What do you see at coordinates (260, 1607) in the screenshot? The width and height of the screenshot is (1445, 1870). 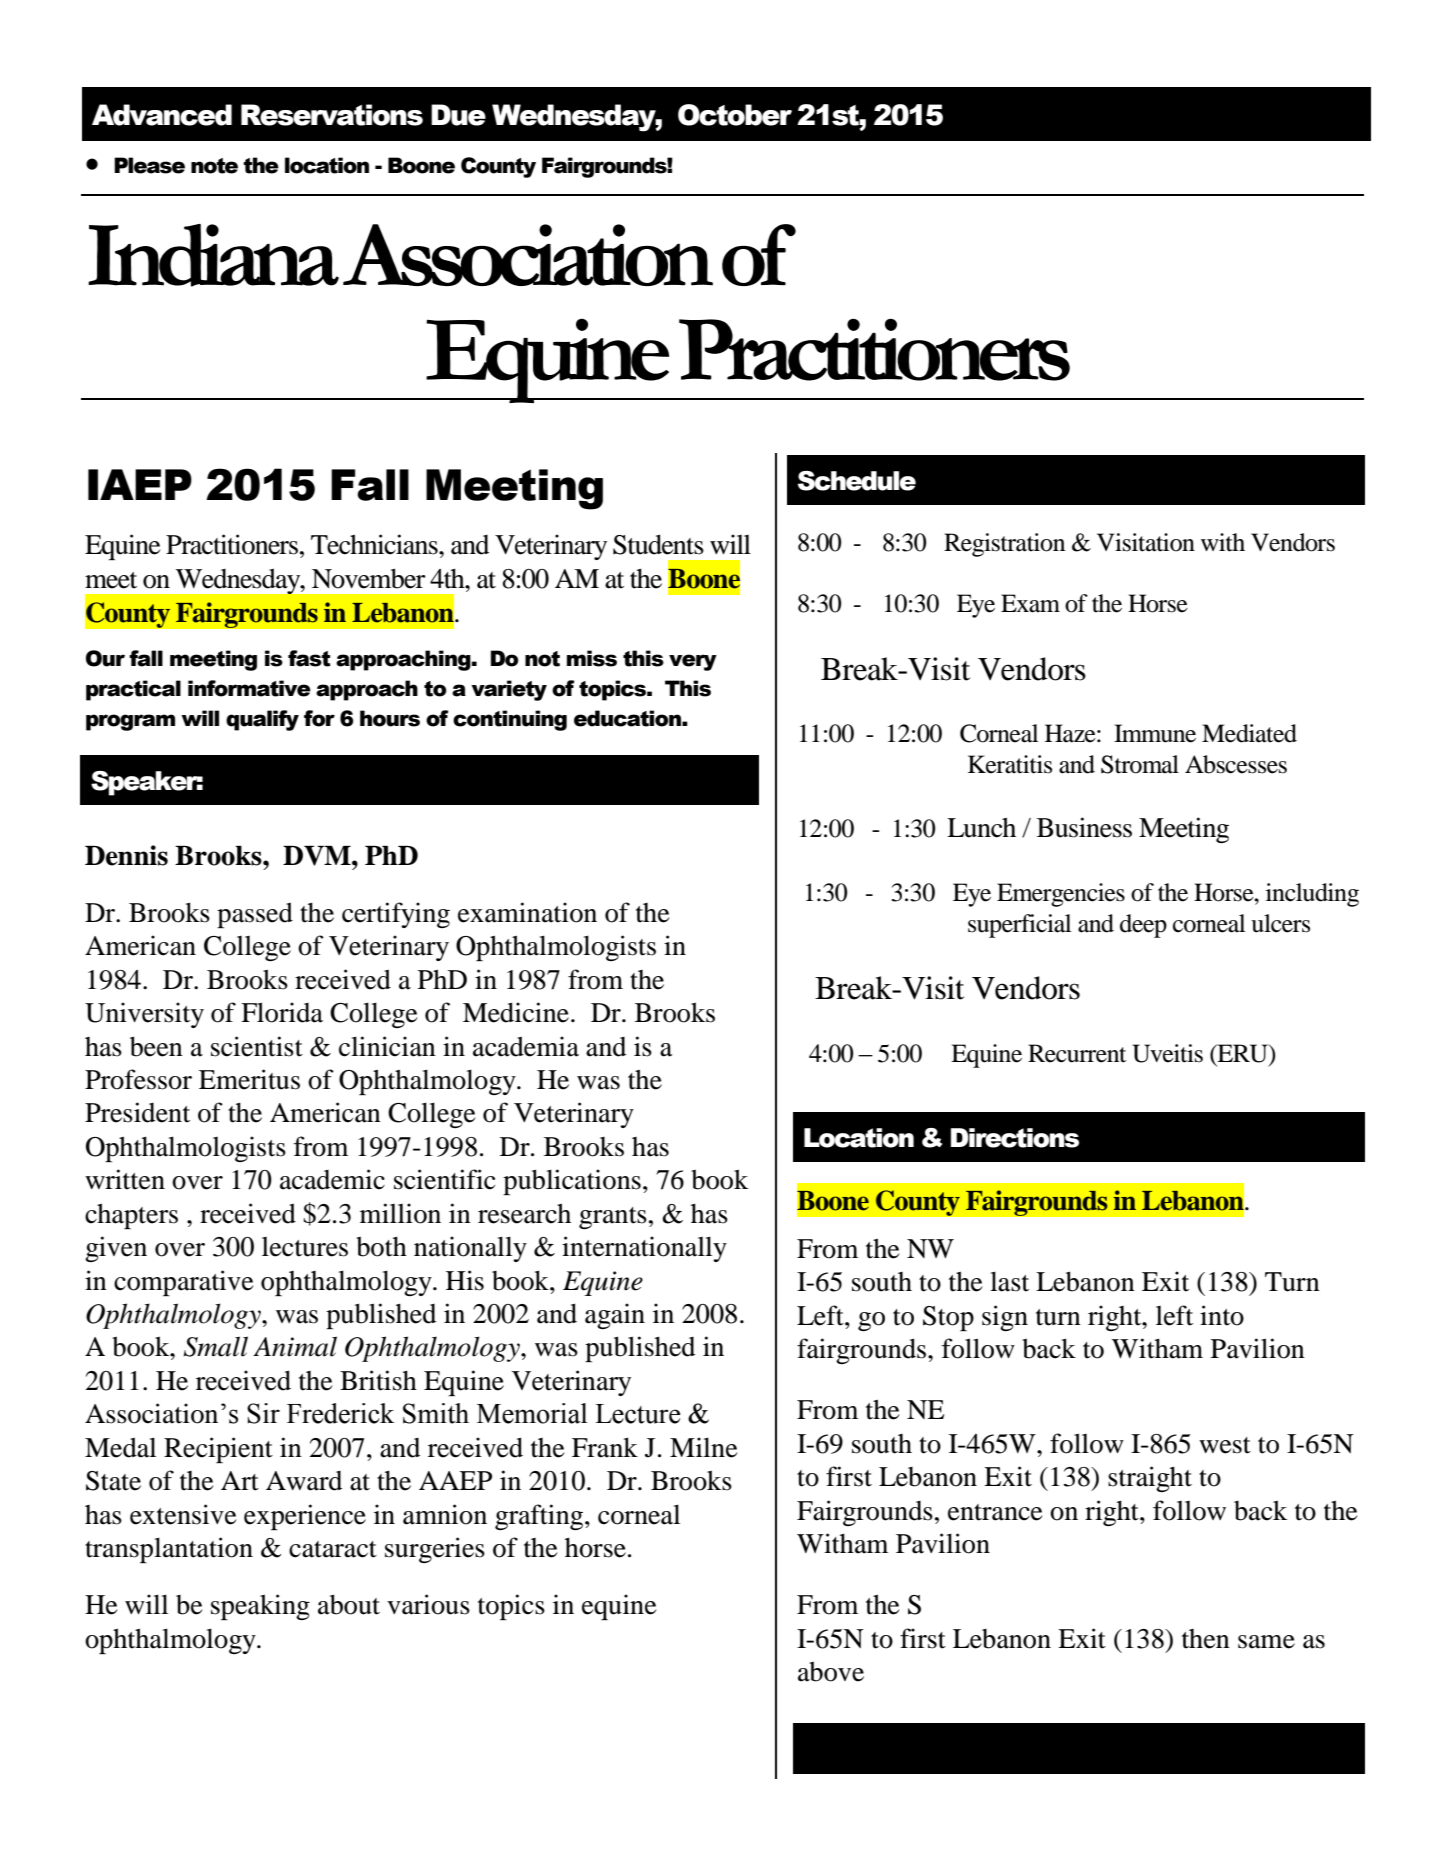 I see `speaking` at bounding box center [260, 1607].
